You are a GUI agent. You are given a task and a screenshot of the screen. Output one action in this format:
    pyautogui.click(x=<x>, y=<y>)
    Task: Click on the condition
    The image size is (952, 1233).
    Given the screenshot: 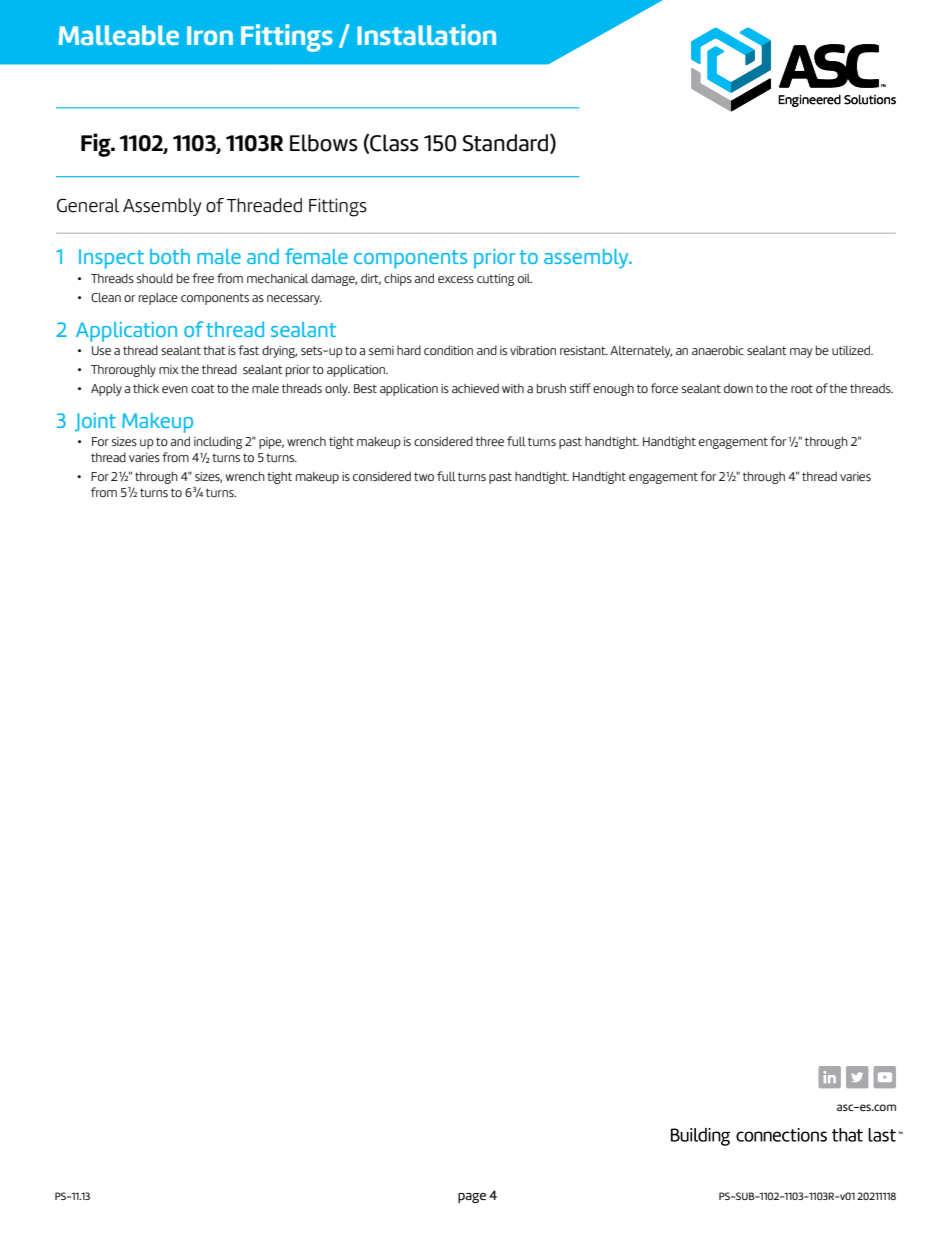 What is the action you would take?
    pyautogui.click(x=448, y=350)
